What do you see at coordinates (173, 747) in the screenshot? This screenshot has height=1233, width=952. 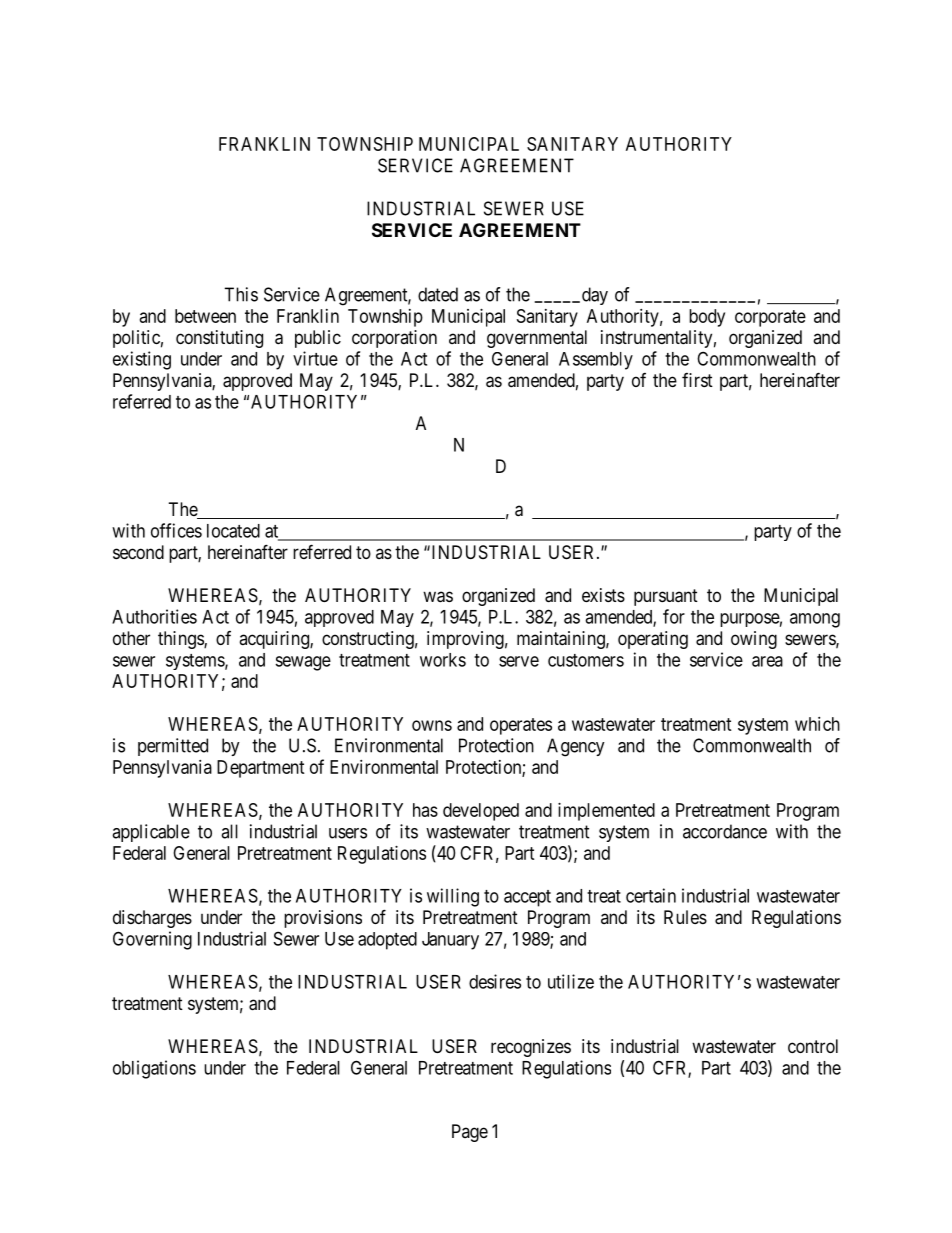 I see `permitted` at bounding box center [173, 747].
